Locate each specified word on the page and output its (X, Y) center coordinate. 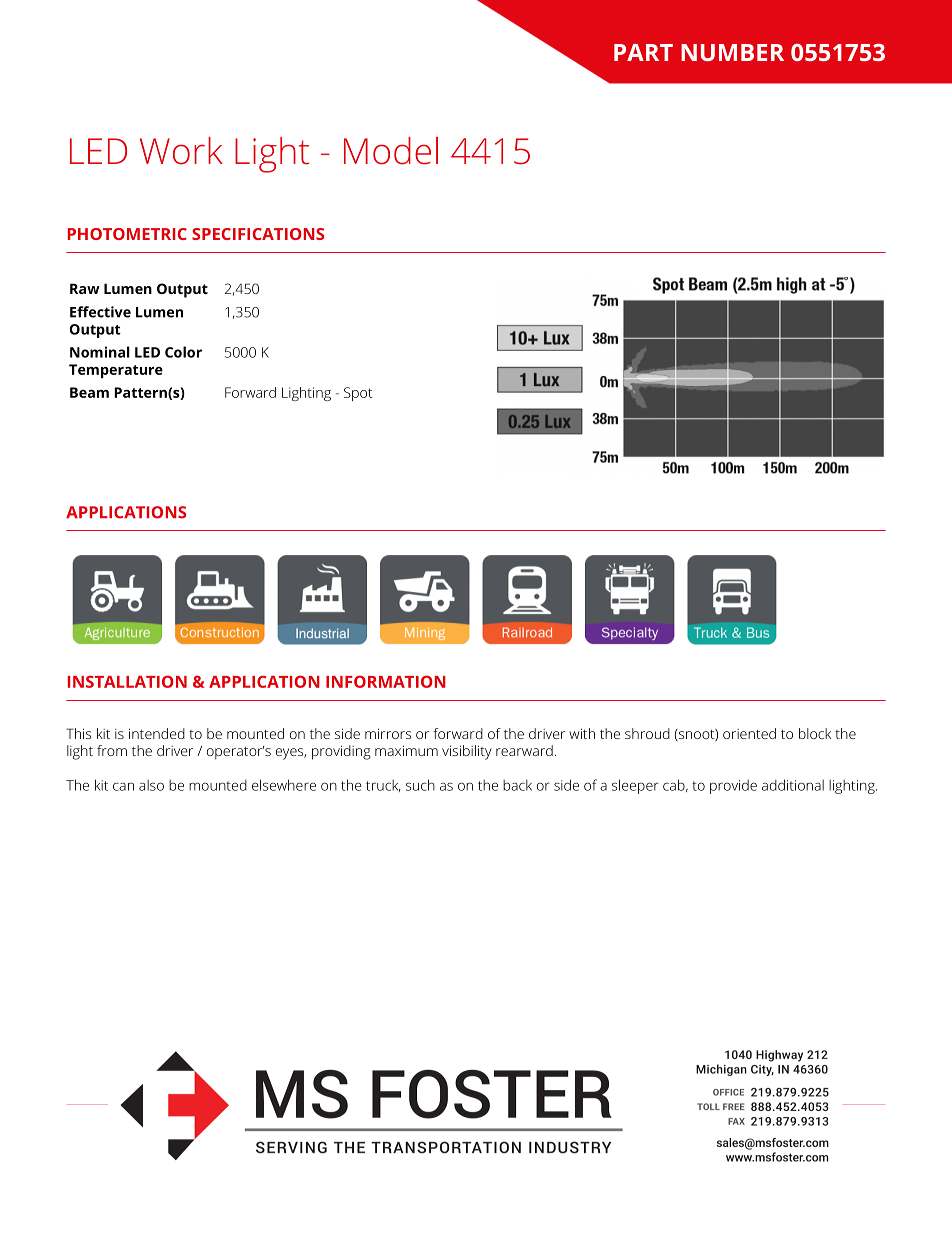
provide (733, 787)
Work (181, 151)
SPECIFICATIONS (258, 234)
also (151, 785)
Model (391, 151)
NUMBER (732, 52)
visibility (467, 752)
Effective (100, 312)
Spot (358, 394)
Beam (89, 392)
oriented (749, 733)
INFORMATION (386, 681)
